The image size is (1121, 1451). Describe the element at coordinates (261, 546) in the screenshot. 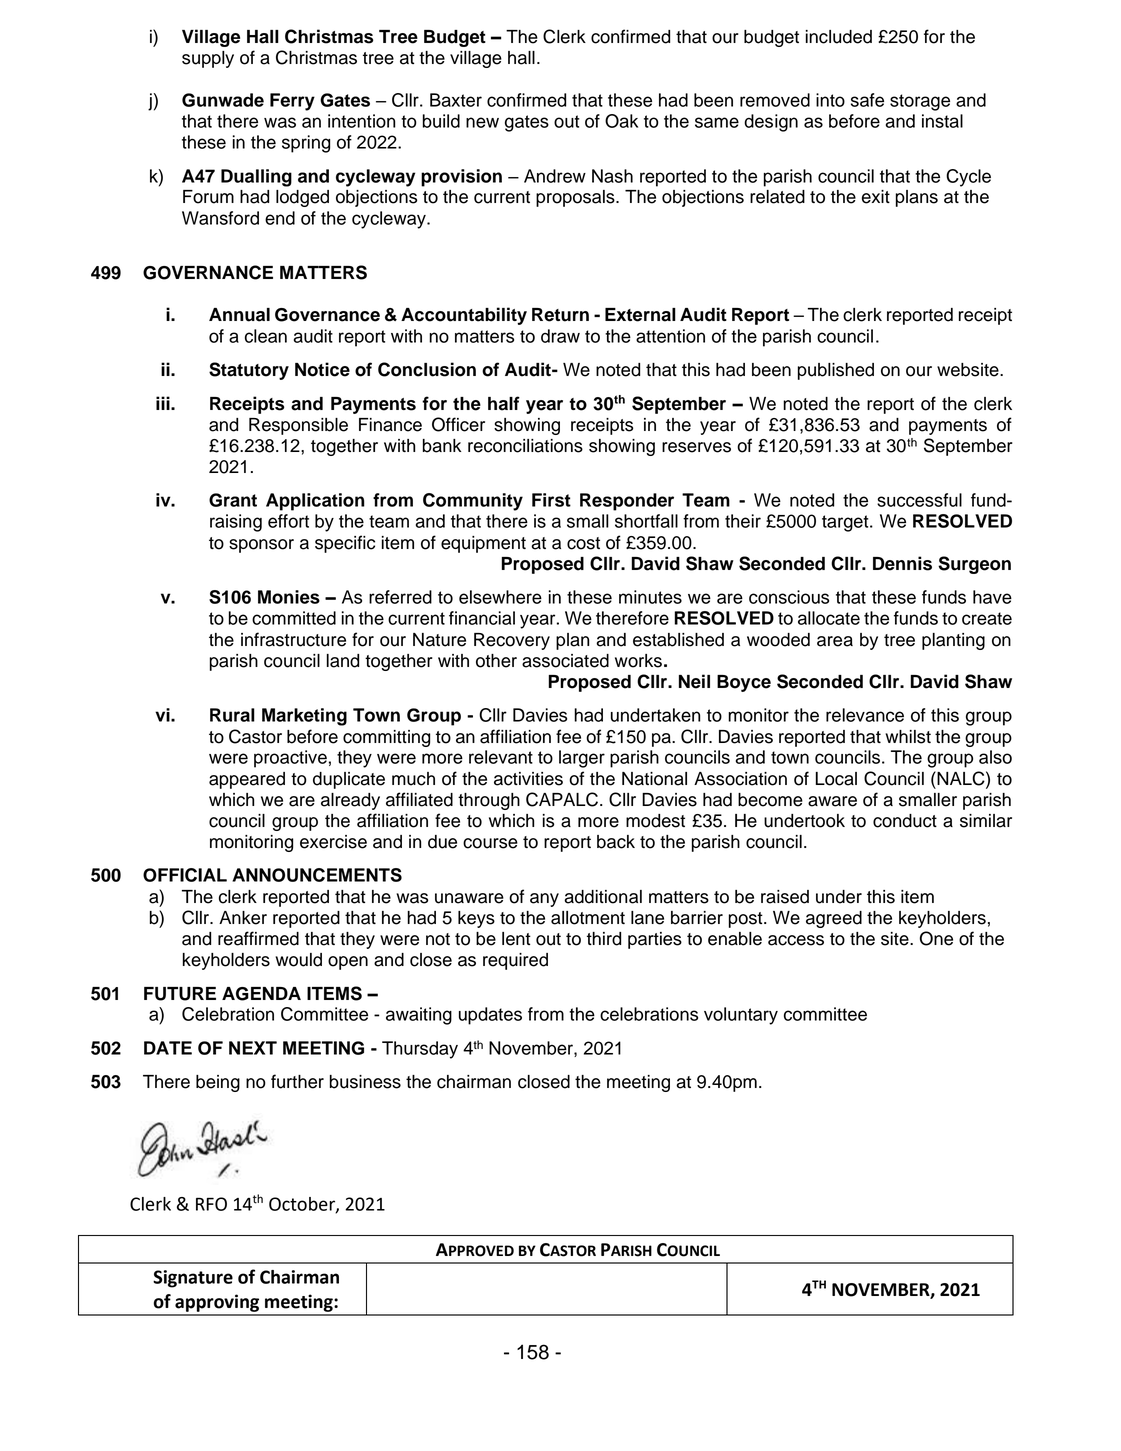

I see `sponsor` at that location.
